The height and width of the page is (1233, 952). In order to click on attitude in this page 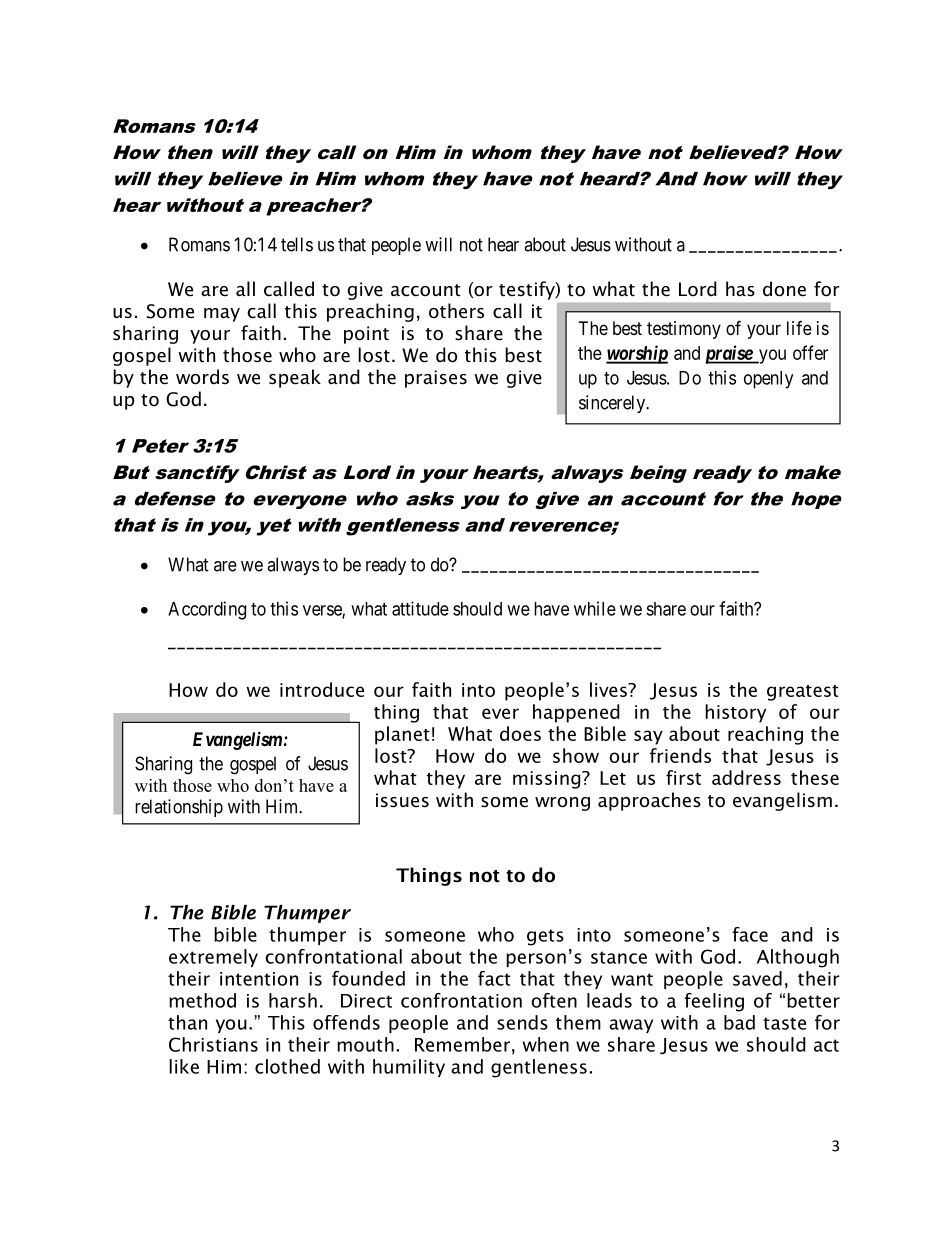, I will do `click(420, 608)`.
